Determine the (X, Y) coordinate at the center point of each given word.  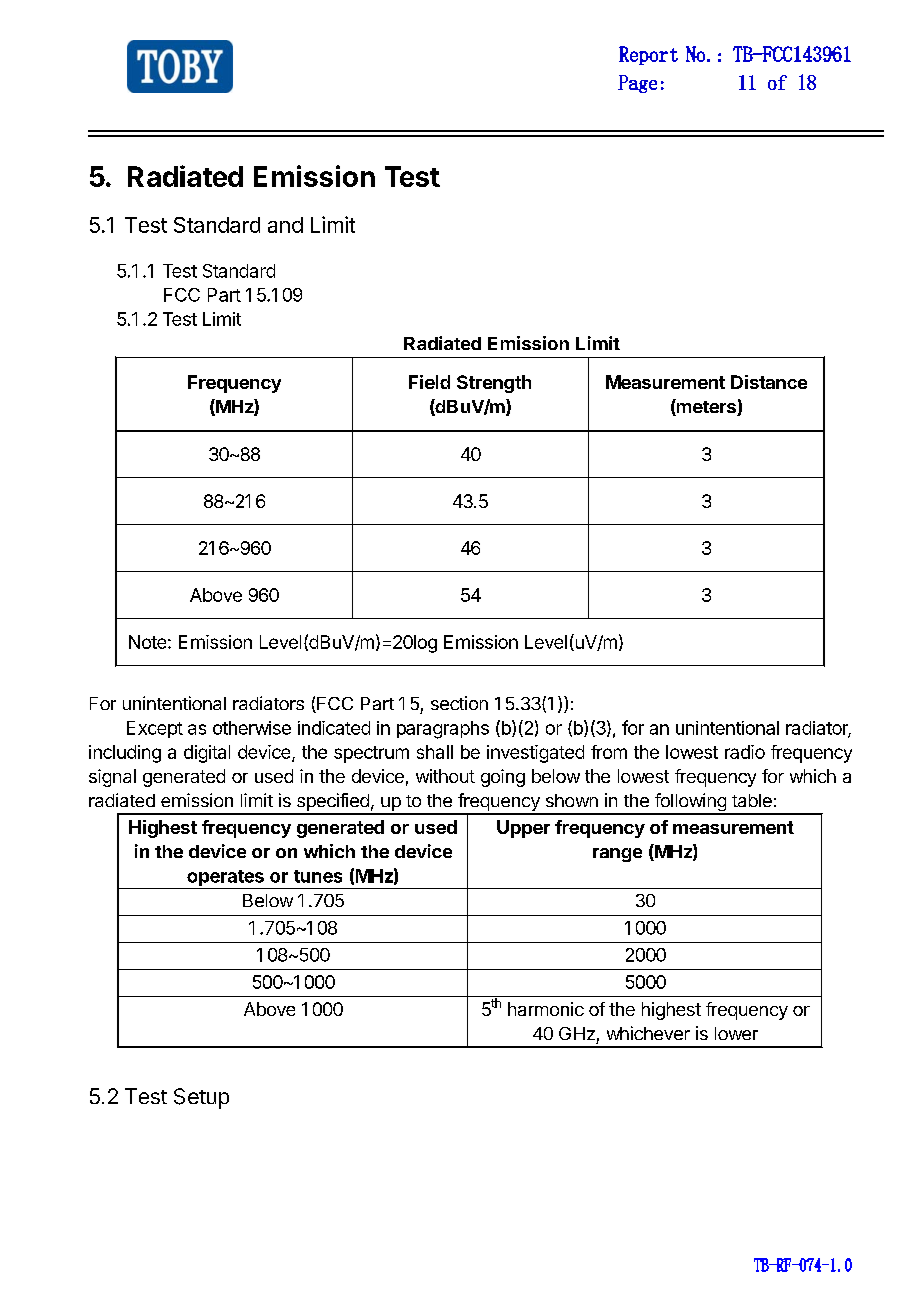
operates (225, 879)
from (609, 752)
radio (745, 752)
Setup (201, 1098)
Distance (769, 382)
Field (429, 382)
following (690, 803)
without (445, 776)
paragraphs (443, 730)
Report (648, 55)
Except (155, 729)
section (459, 703)
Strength (494, 384)
